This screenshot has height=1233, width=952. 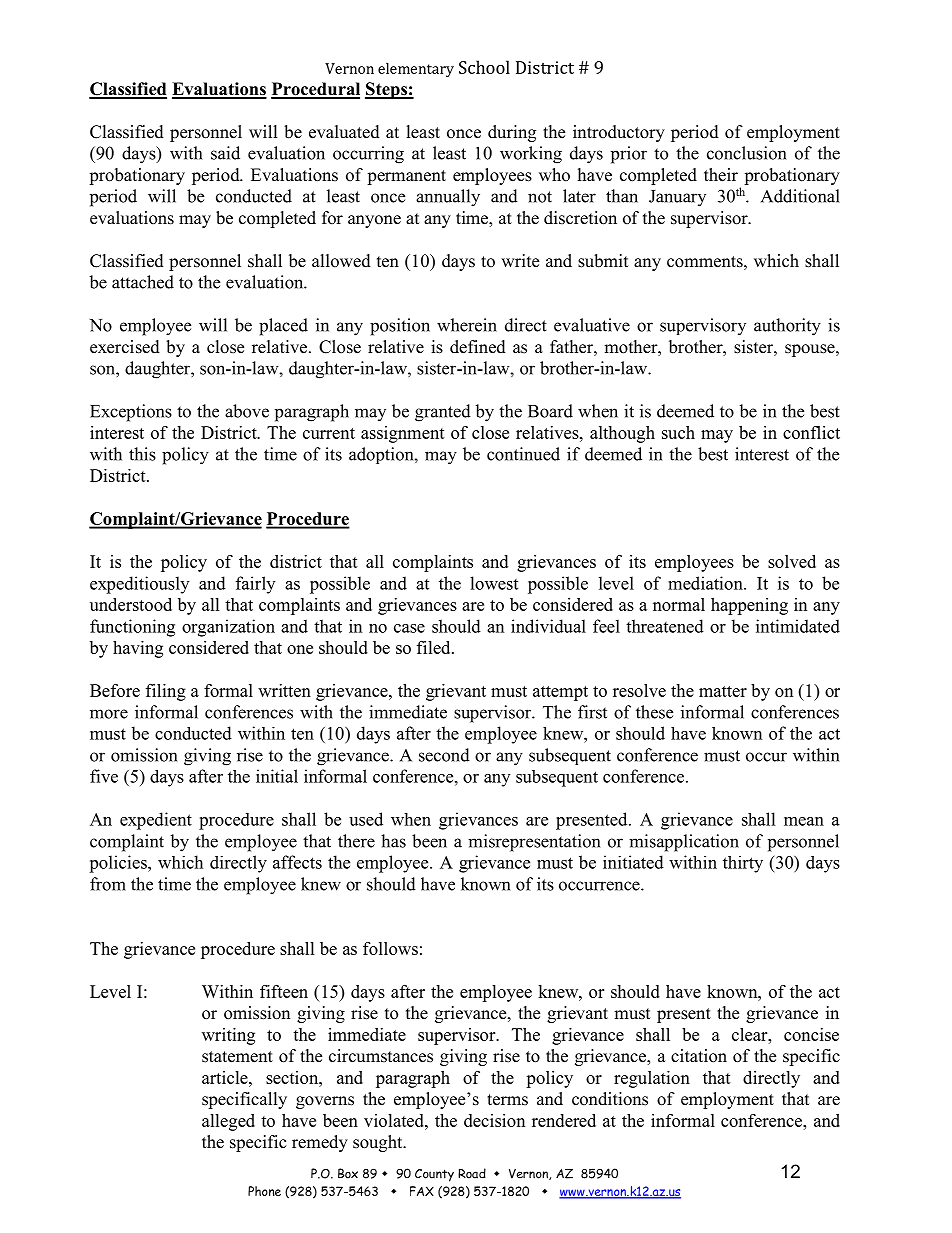 What do you see at coordinates (467, 325) in the screenshot?
I see `wherein` at bounding box center [467, 325].
